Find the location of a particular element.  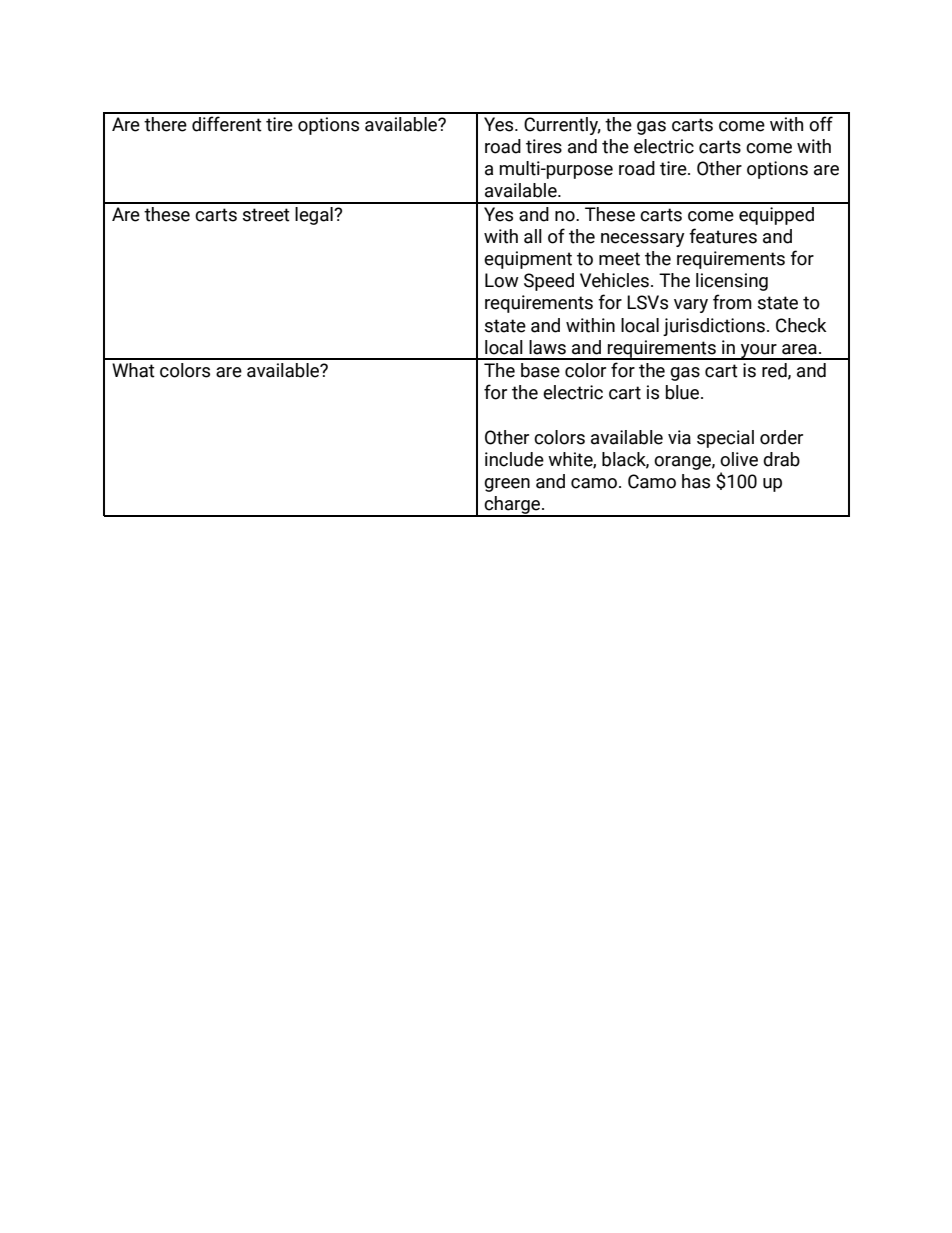

include is located at coordinates (514, 459).
